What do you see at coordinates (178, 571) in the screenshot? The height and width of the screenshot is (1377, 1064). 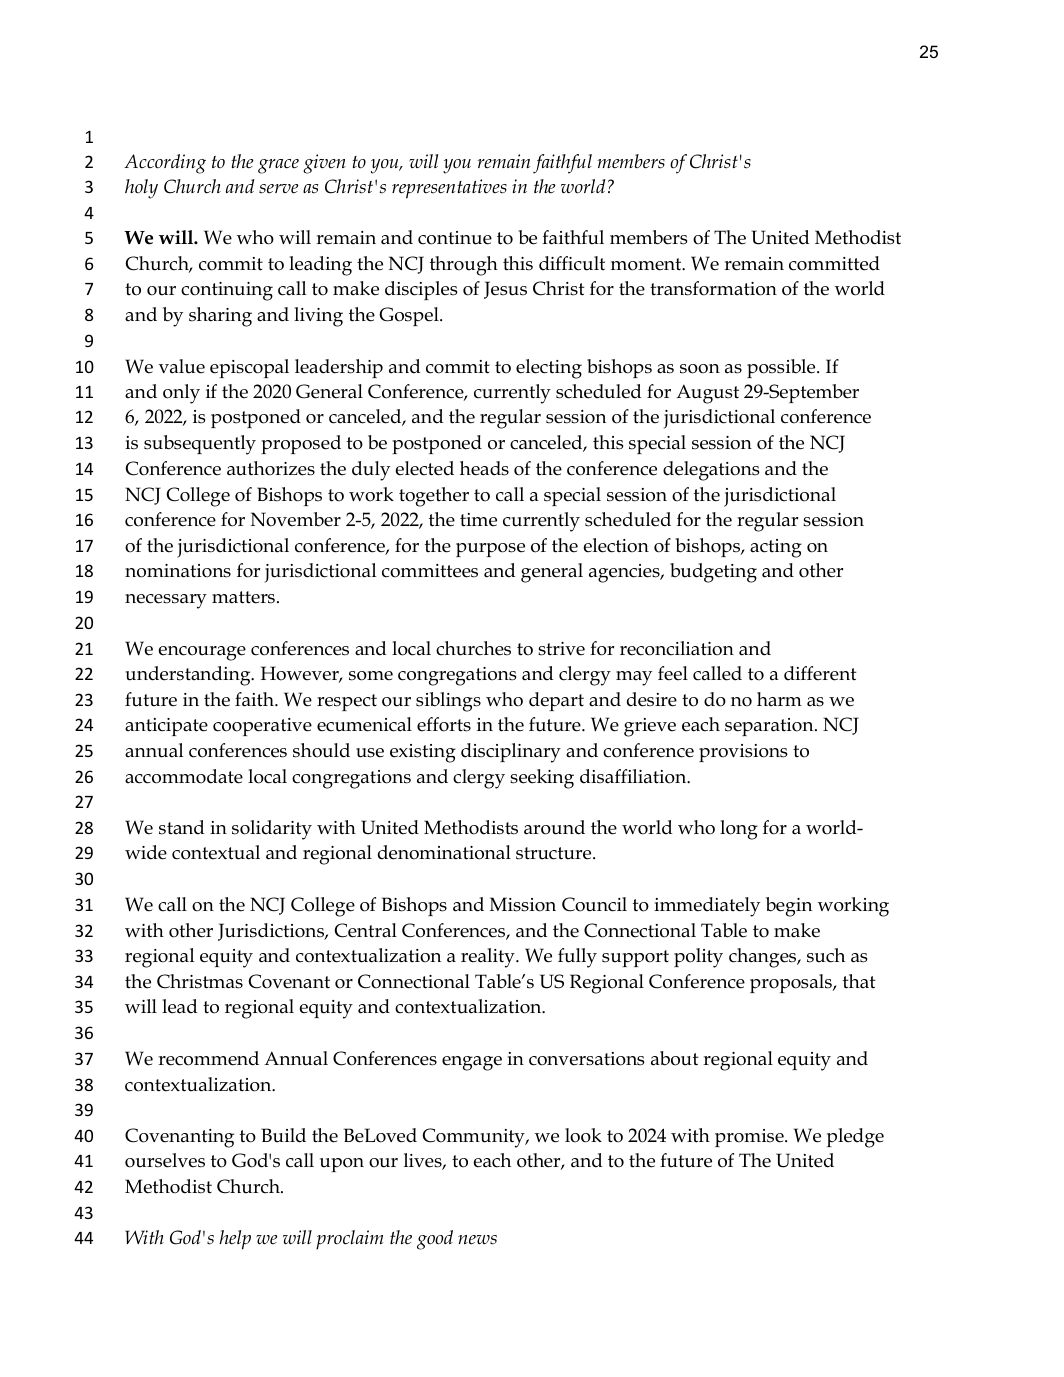 I see `nominations` at bounding box center [178, 571].
